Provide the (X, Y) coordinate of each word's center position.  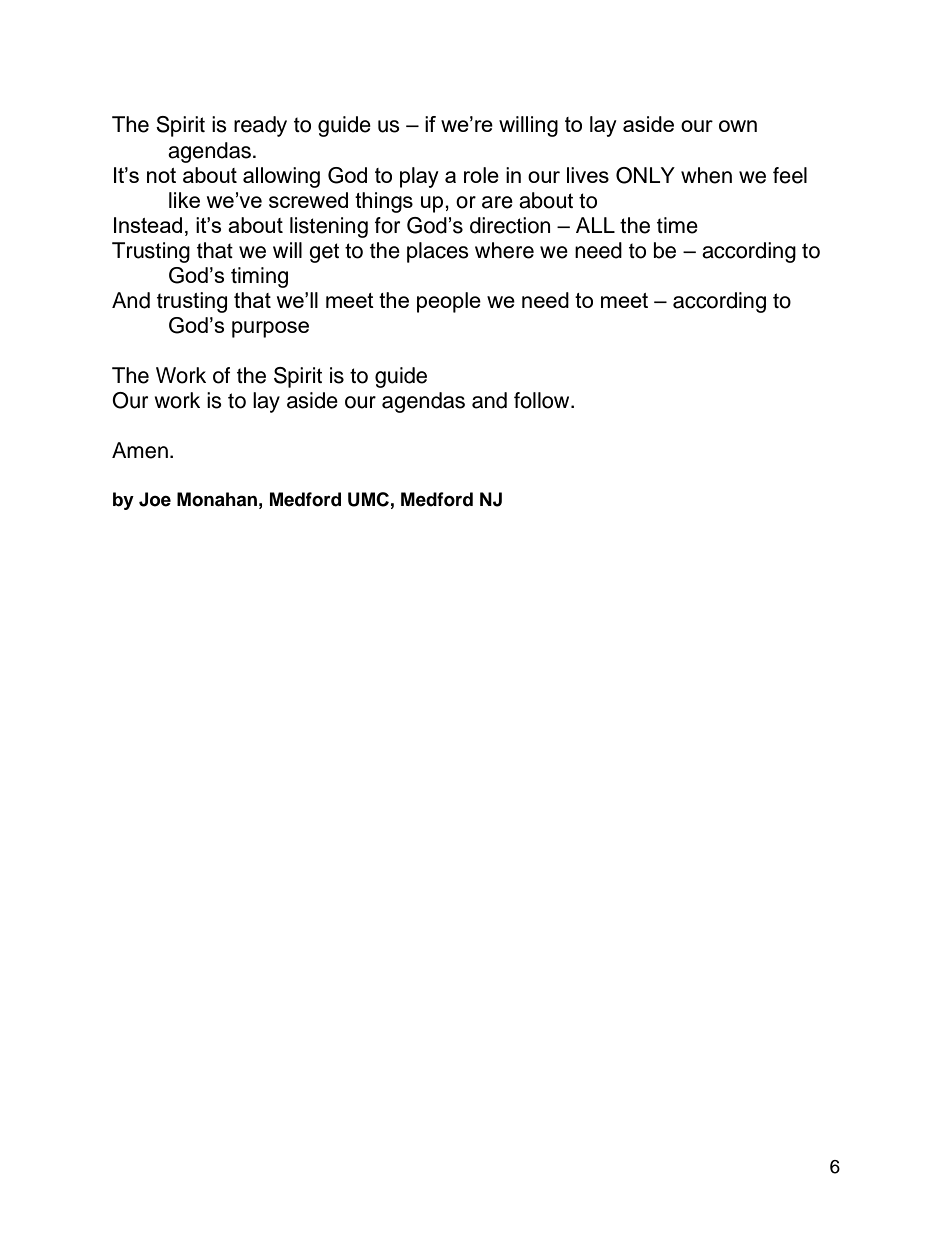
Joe (155, 499)
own (738, 126)
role (481, 175)
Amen (140, 450)
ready (260, 126)
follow (543, 400)
